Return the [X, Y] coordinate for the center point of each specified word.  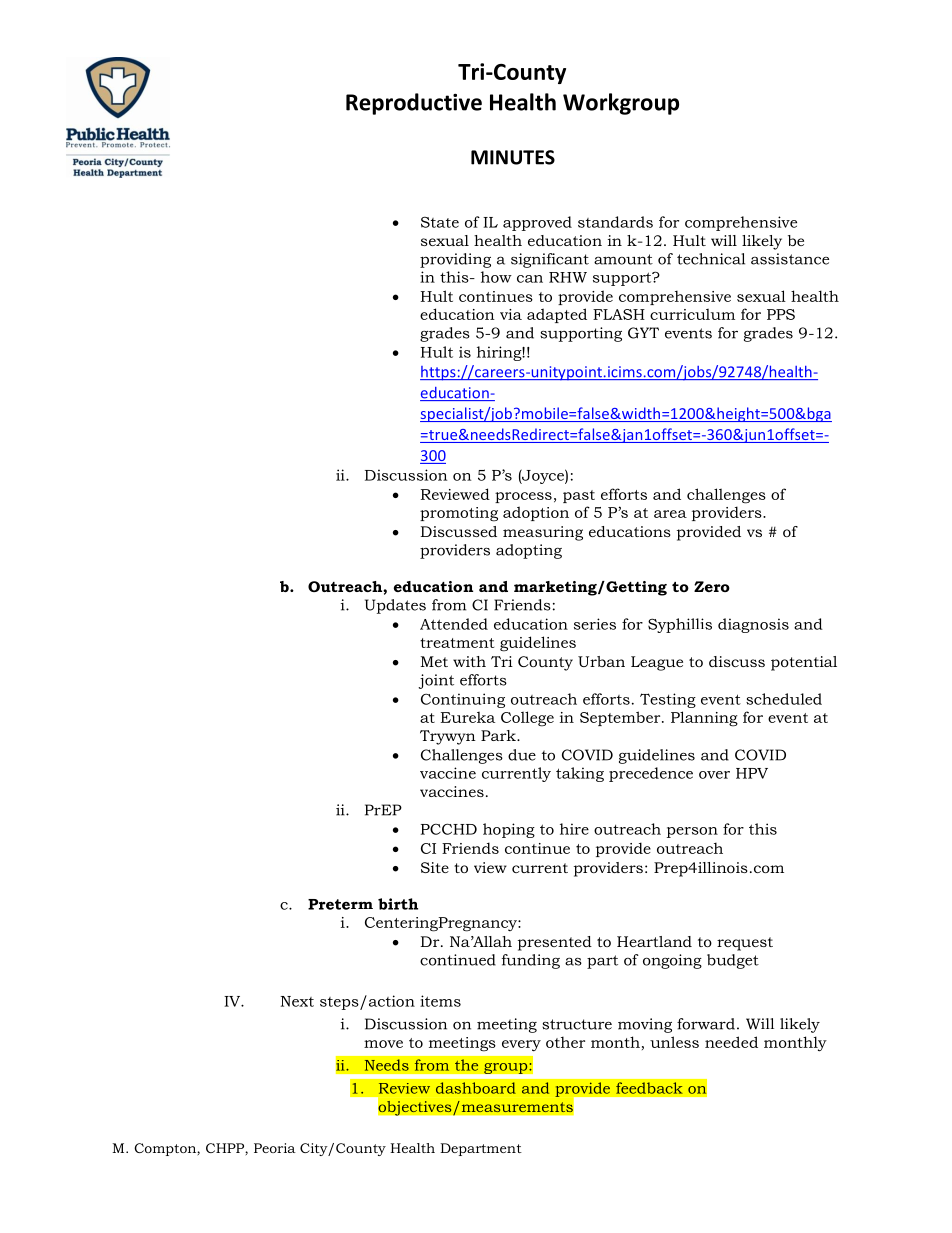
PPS [781, 314]
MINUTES [513, 157]
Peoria [275, 1148]
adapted [557, 315]
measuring [543, 533]
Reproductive [414, 104]
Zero [712, 586]
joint [436, 681]
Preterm [340, 904]
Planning [704, 719]
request [745, 944]
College [527, 719]
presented [555, 943]
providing [455, 260]
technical [711, 259]
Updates [395, 606]
